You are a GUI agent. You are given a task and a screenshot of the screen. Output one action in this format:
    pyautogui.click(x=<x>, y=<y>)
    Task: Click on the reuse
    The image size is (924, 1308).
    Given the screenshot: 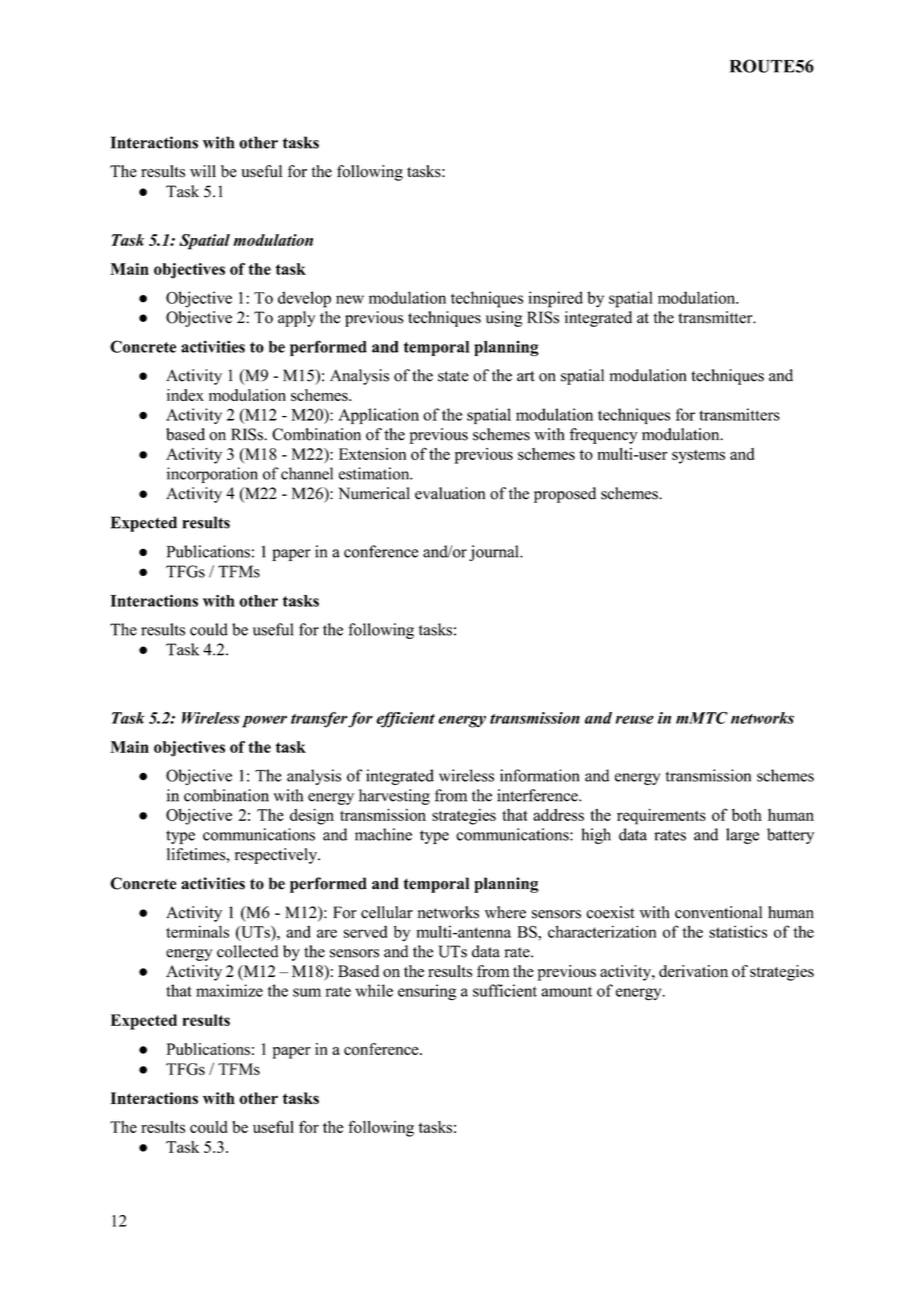 What is the action you would take?
    pyautogui.click(x=635, y=719)
